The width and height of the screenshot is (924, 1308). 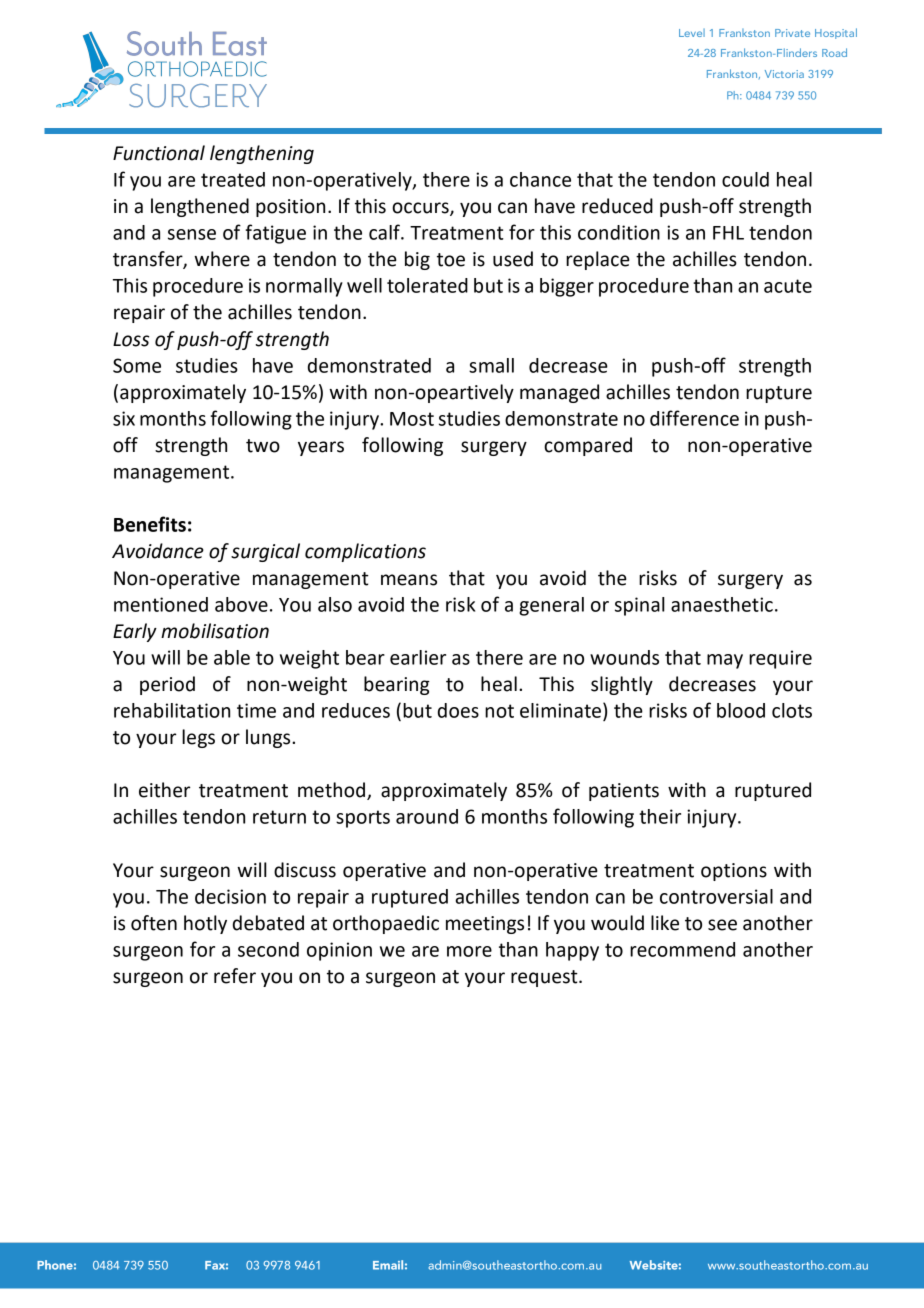 What do you see at coordinates (491, 365) in the screenshot?
I see `small` at bounding box center [491, 365].
